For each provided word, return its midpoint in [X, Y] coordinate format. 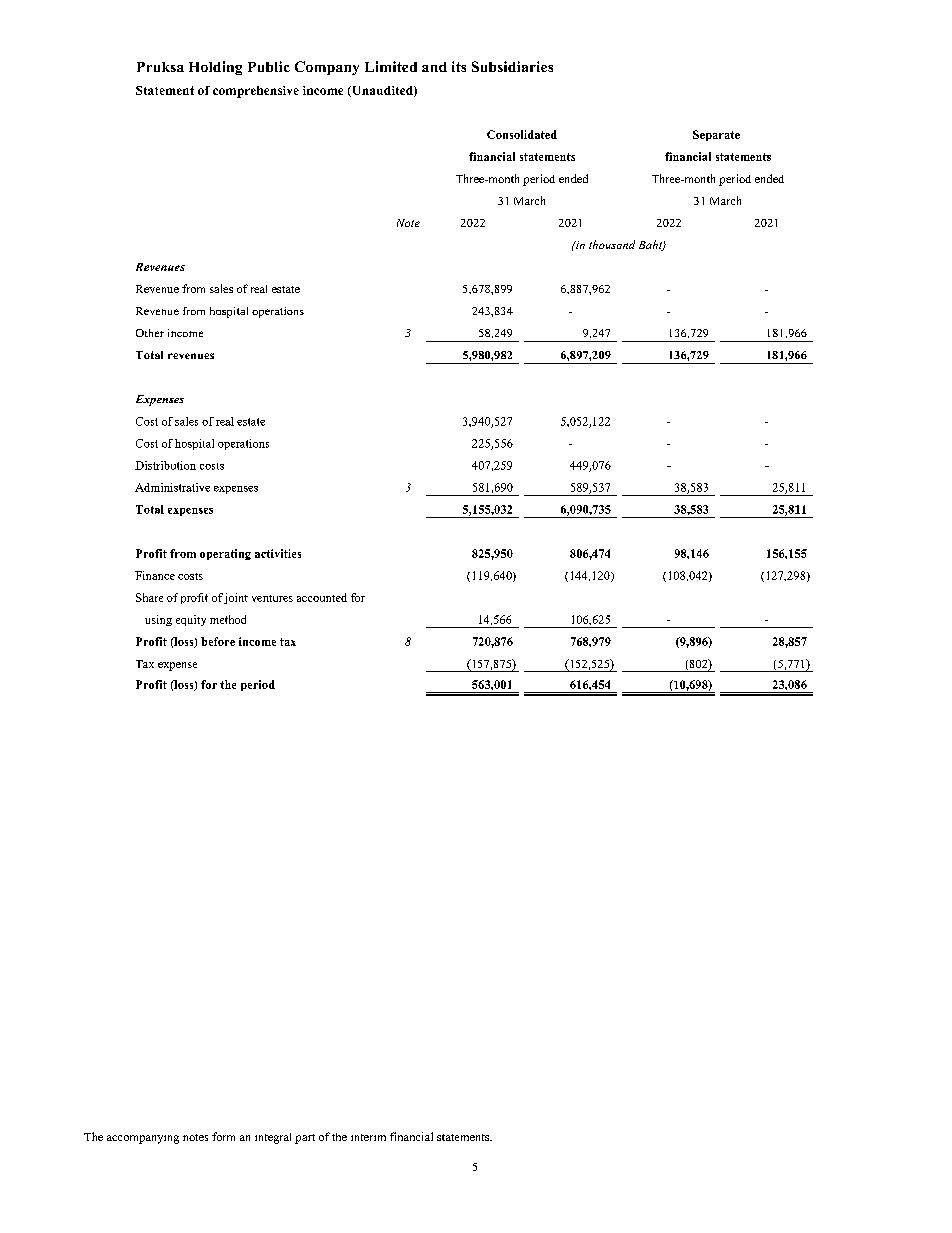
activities [278, 553]
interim [368, 1137]
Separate [716, 135]
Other [150, 333]
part [305, 1139]
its [459, 66]
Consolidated [522, 134]
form [223, 1136]
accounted [322, 597]
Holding [215, 68]
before [218, 641]
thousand [612, 244]
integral [273, 1138]
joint [236, 598]
